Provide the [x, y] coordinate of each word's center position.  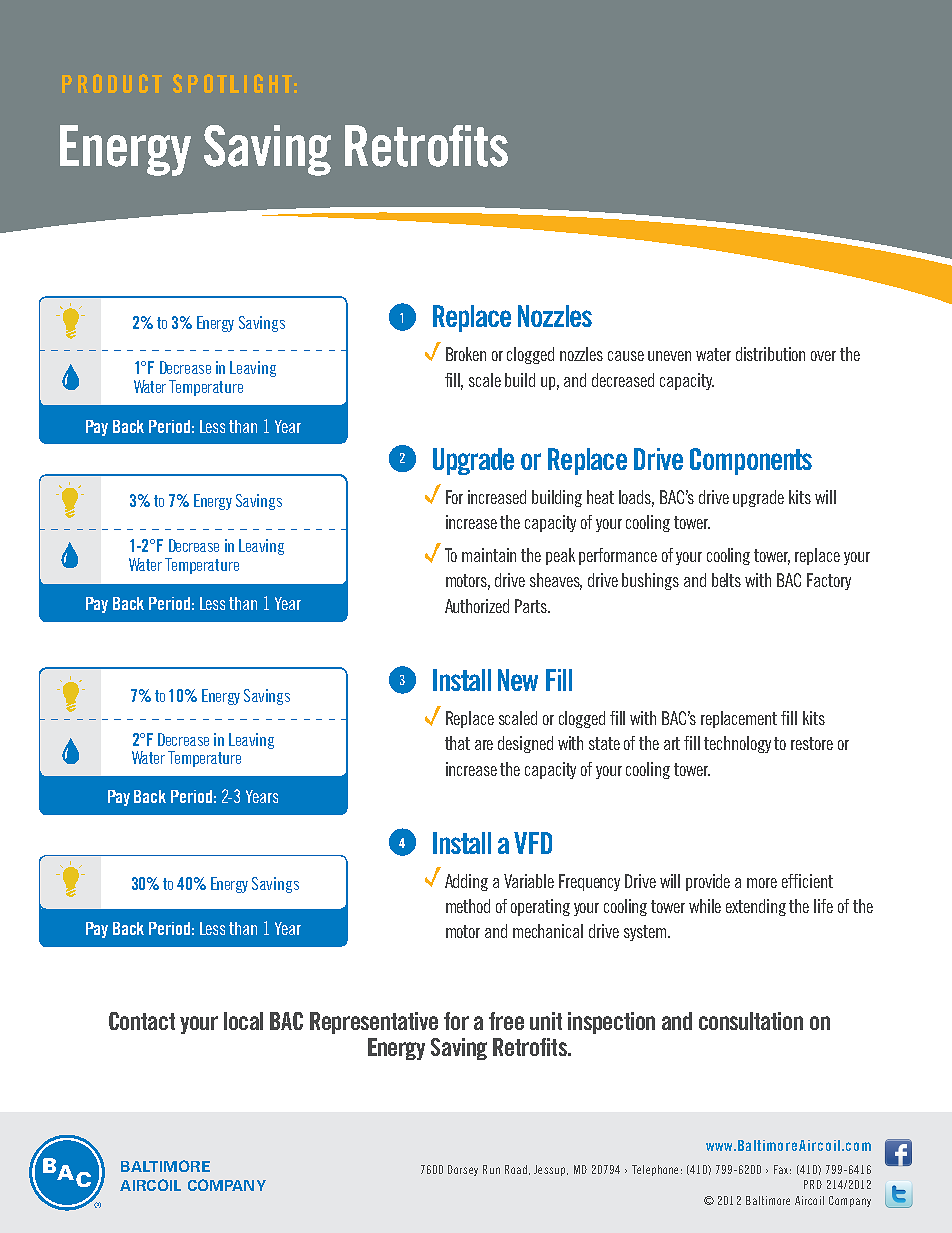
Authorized [477, 606]
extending [756, 907]
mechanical [548, 931]
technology [737, 744]
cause [626, 356]
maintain [489, 555]
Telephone [655, 1170]
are [484, 745]
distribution [770, 354]
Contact [142, 1021]
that [457, 743]
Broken [466, 354]
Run [491, 1169]
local [243, 1021]
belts [726, 580]
